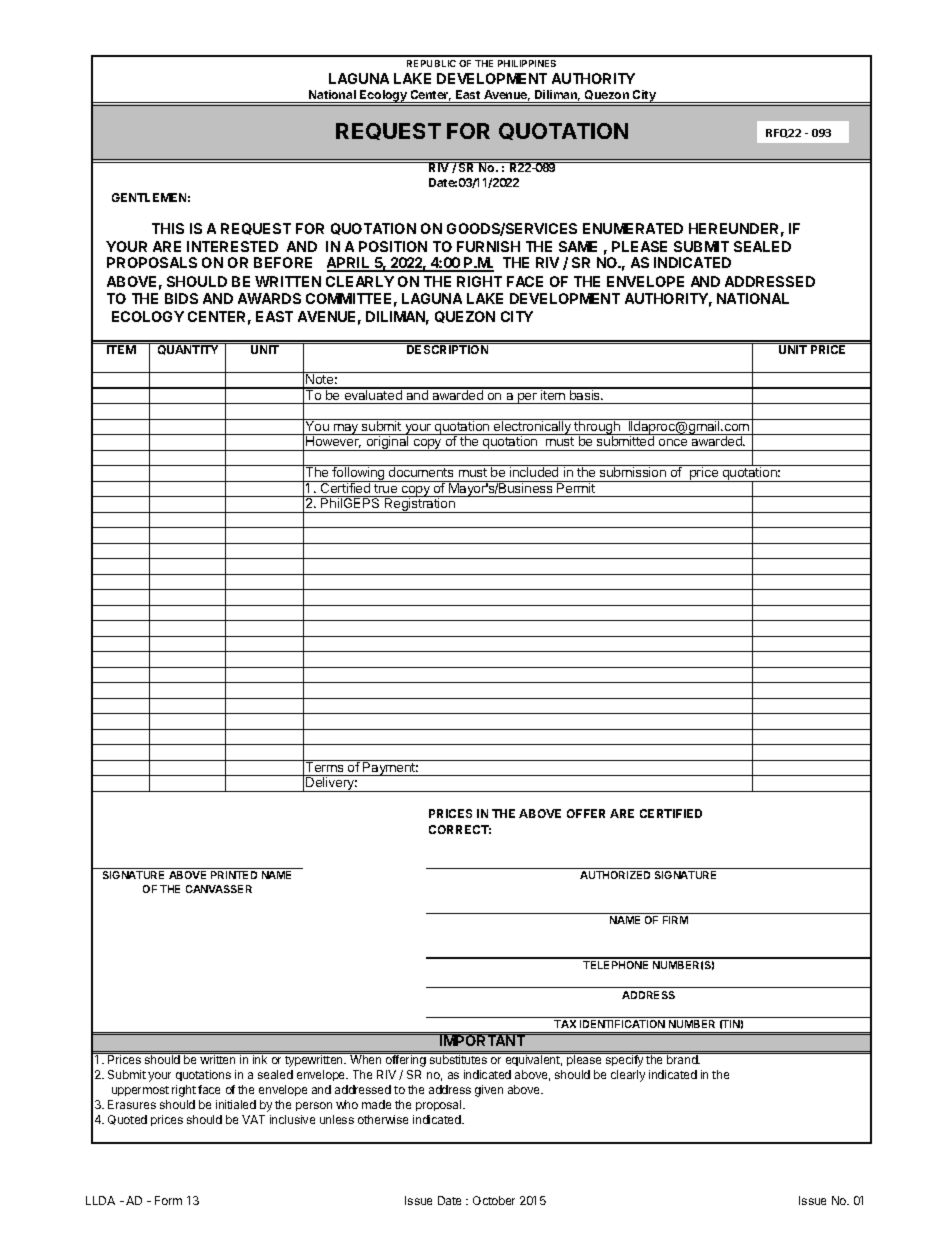 Image resolution: width=952 pixels, height=1233 pixels. I want to click on PHILIPPINES, so click(527, 63).
